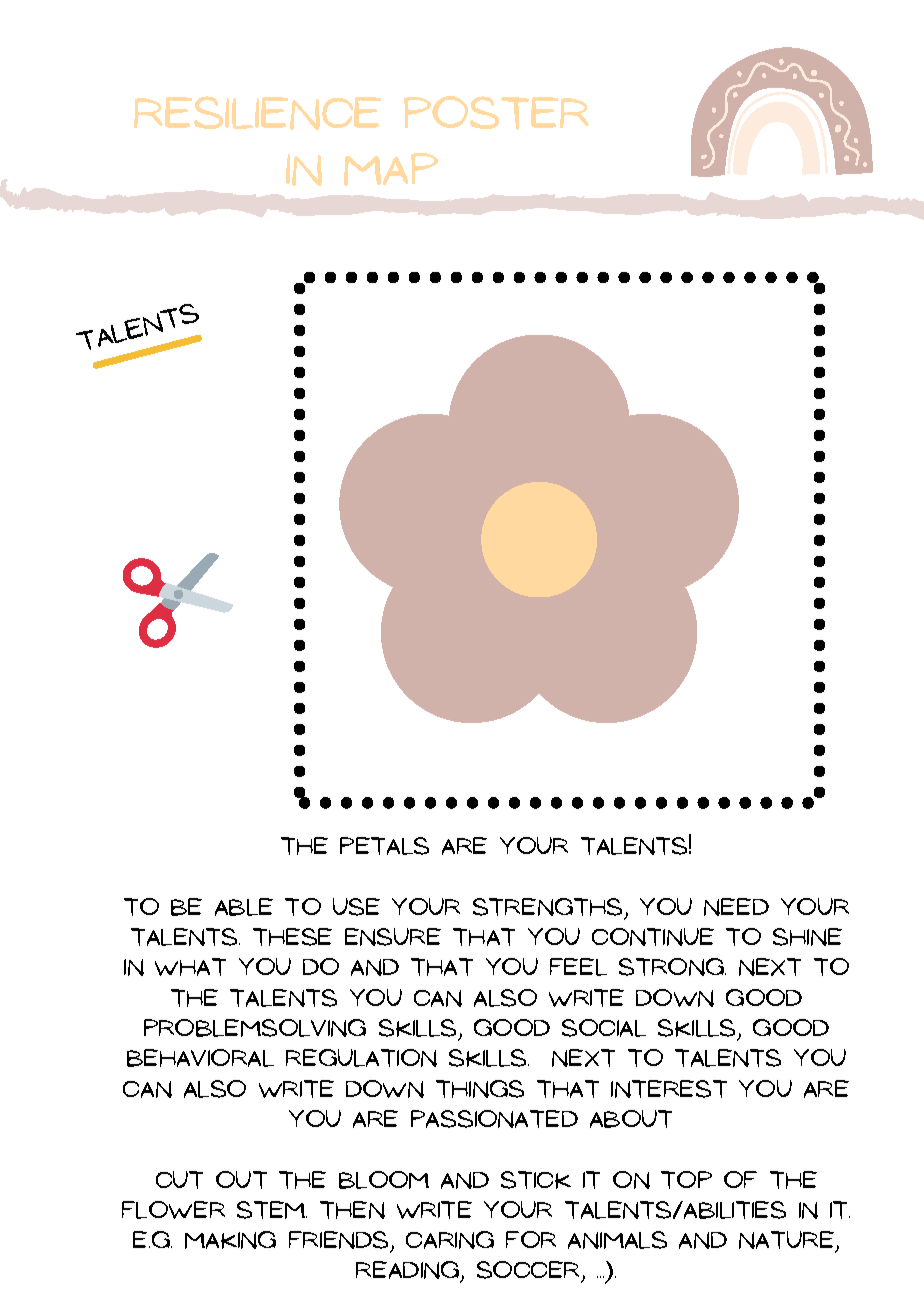  Describe the element at coordinates (549, 908) in the screenshot. I see `strengths` at that location.
